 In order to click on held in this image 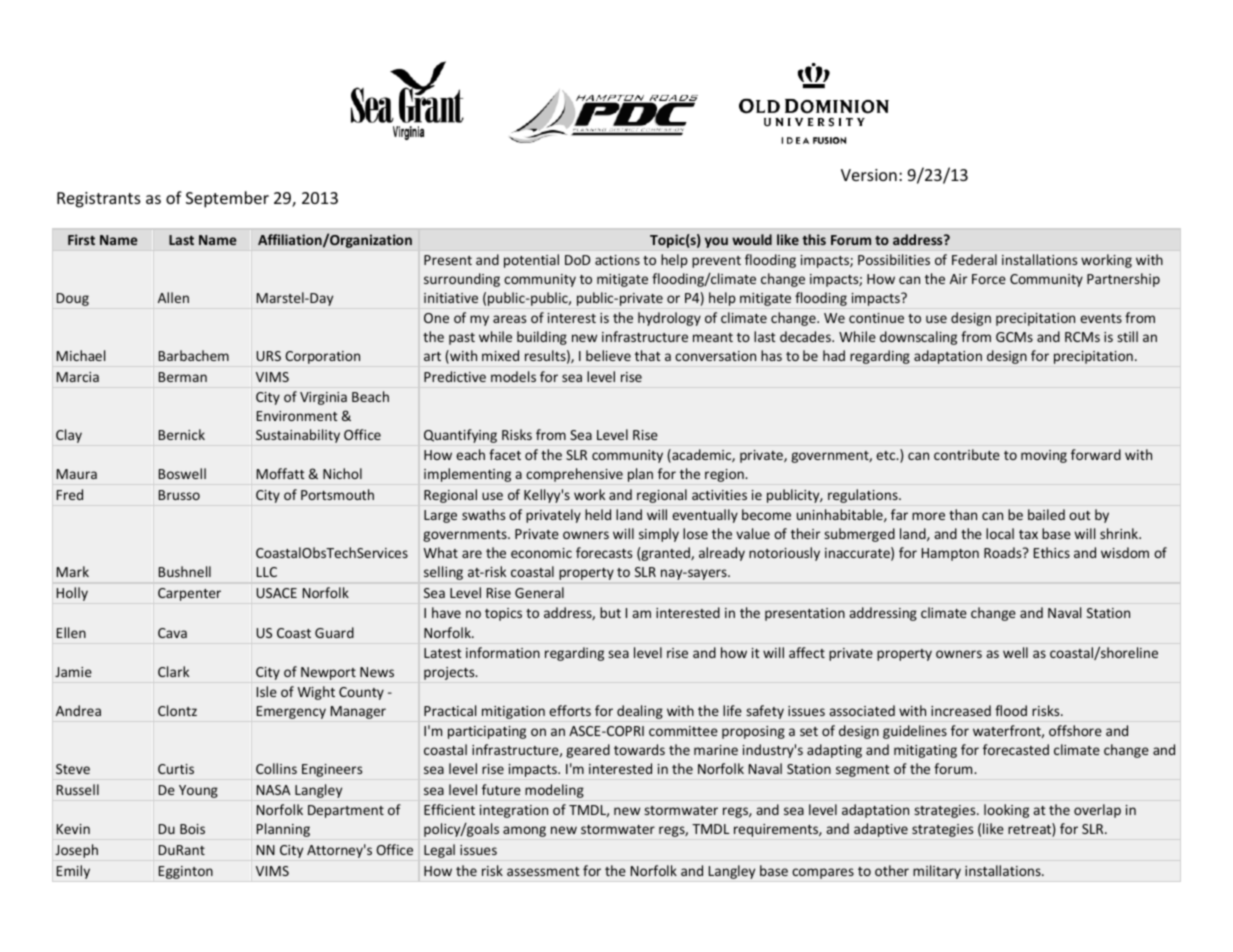, I will do `click(598, 514)`.
